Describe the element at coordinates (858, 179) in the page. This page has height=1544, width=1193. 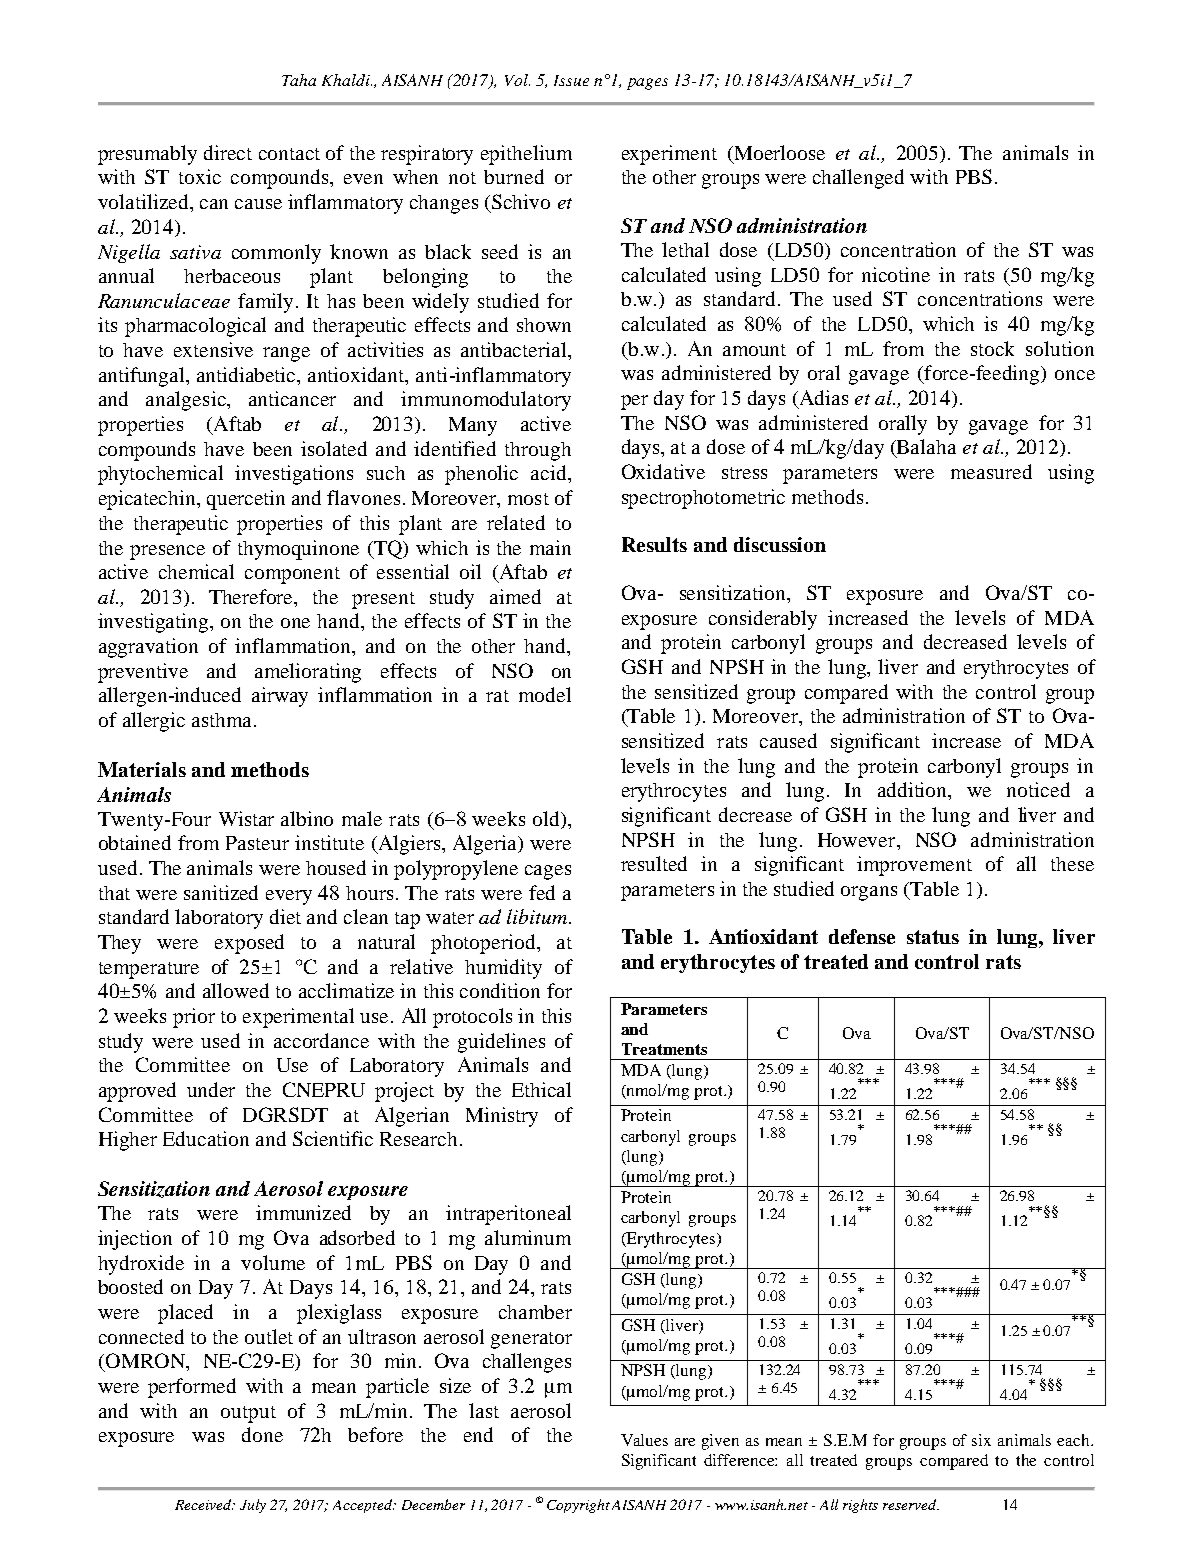
I see `challenged` at that location.
